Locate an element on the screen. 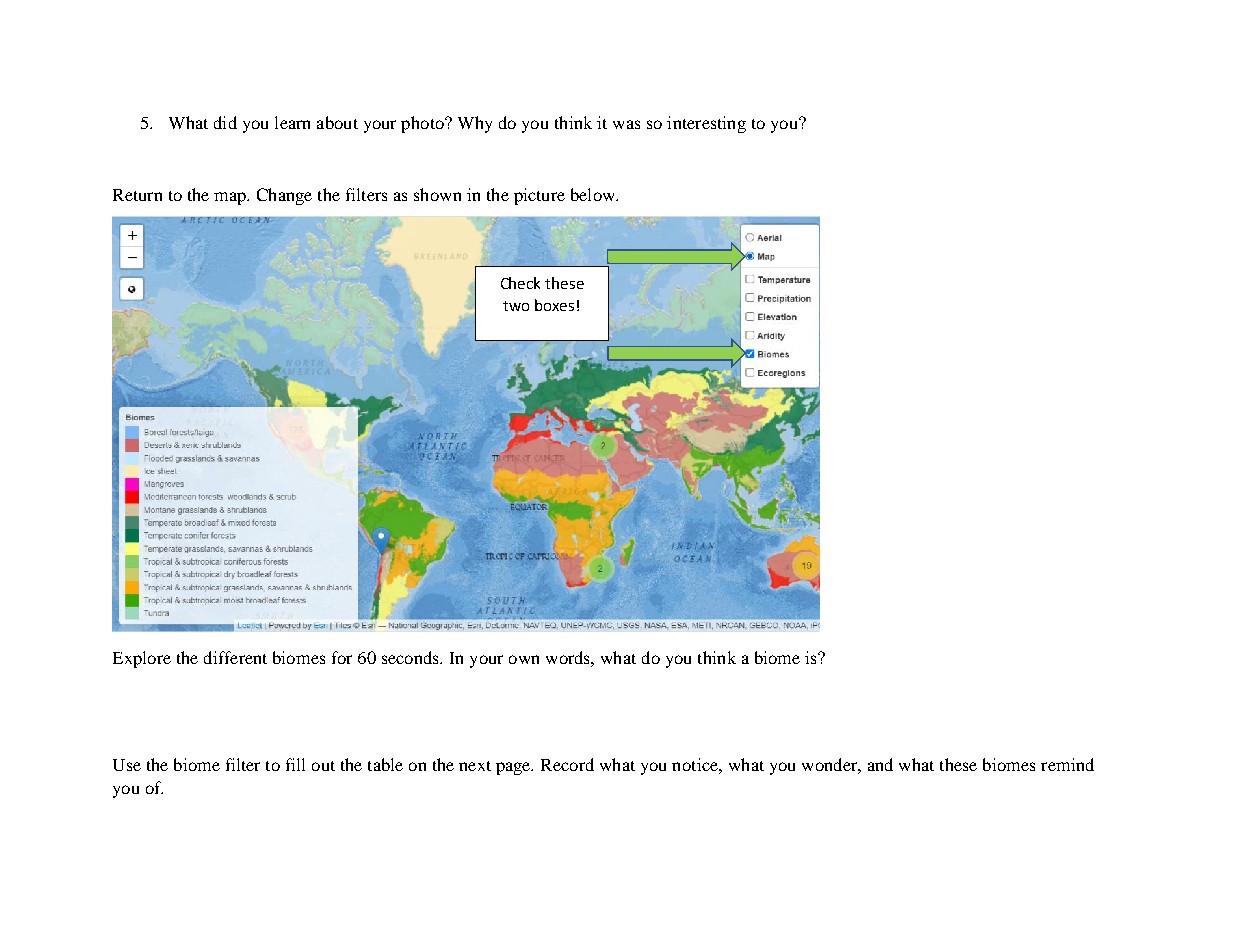  two is located at coordinates (516, 306).
